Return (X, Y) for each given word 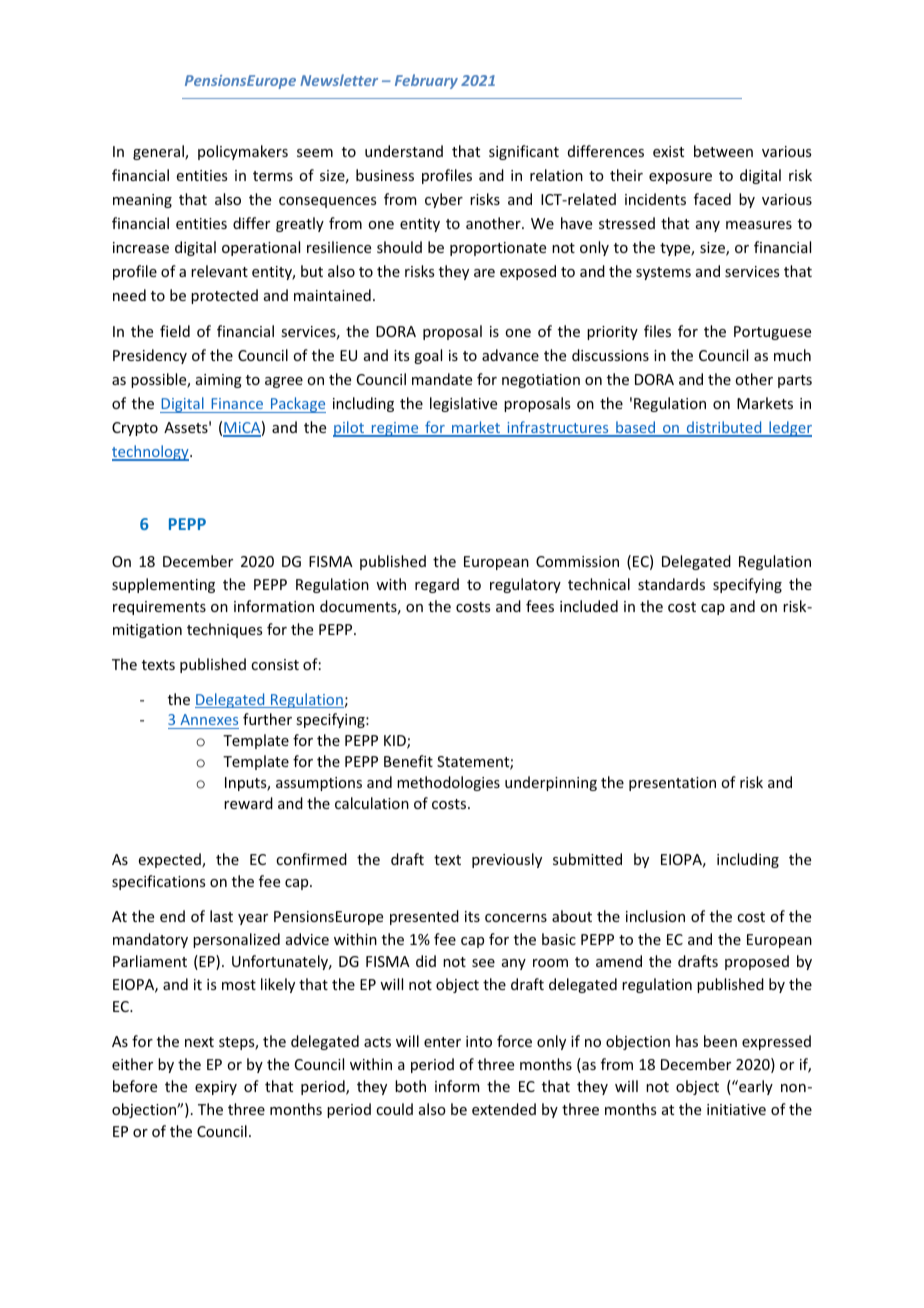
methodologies (448, 783)
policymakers (243, 152)
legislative (463, 404)
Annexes (209, 719)
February (426, 81)
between (723, 151)
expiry (216, 1088)
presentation (672, 784)
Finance (237, 403)
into (479, 1041)
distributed (724, 428)
